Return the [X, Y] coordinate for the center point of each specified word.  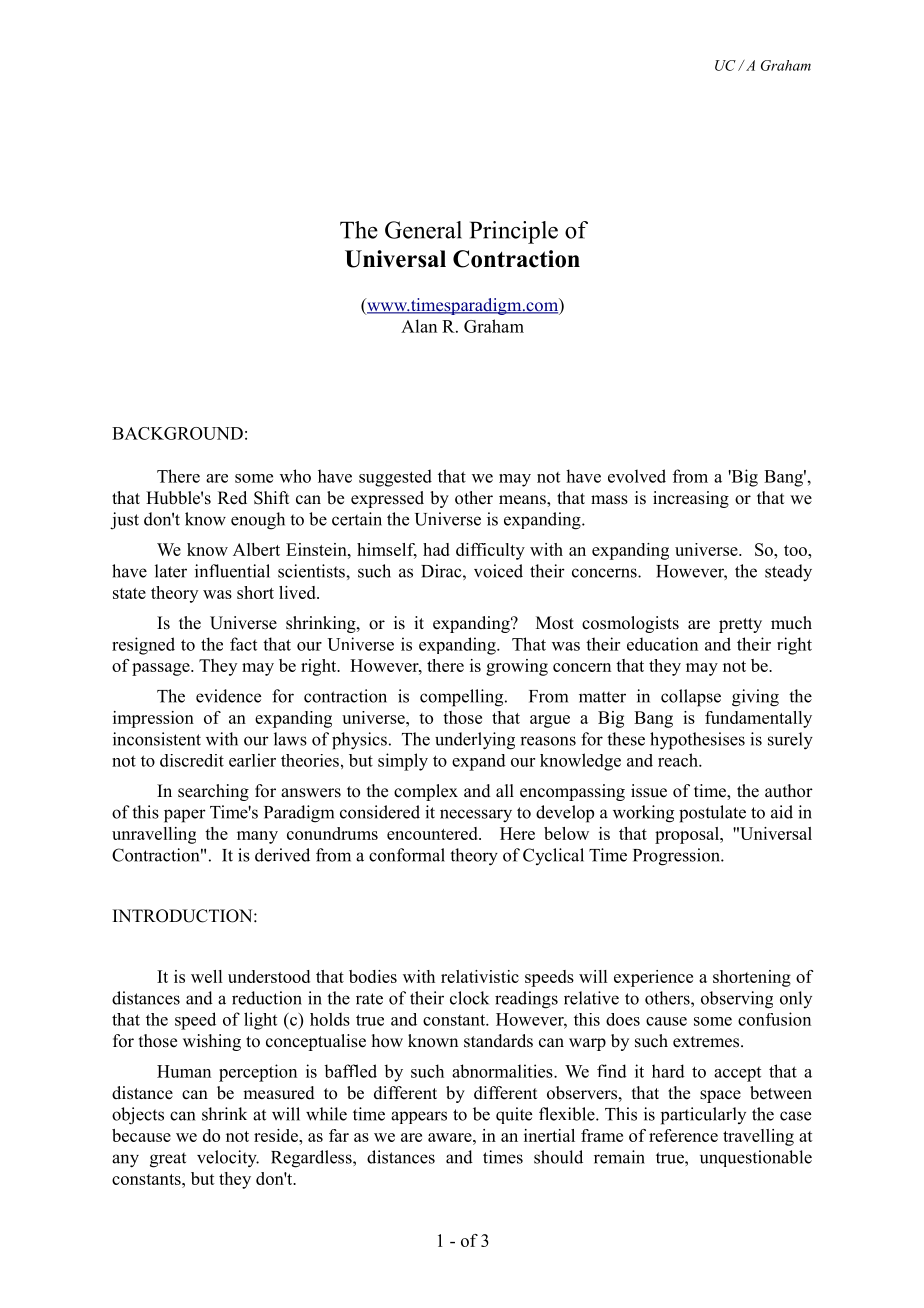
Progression [677, 857]
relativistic [480, 976]
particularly [703, 1116]
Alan [419, 326]
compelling [463, 698]
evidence [228, 696]
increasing [691, 499]
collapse [691, 698]
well [206, 976]
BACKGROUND [177, 433]
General [423, 230]
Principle [514, 232]
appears [419, 1117]
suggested [395, 478]
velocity [228, 1159]
